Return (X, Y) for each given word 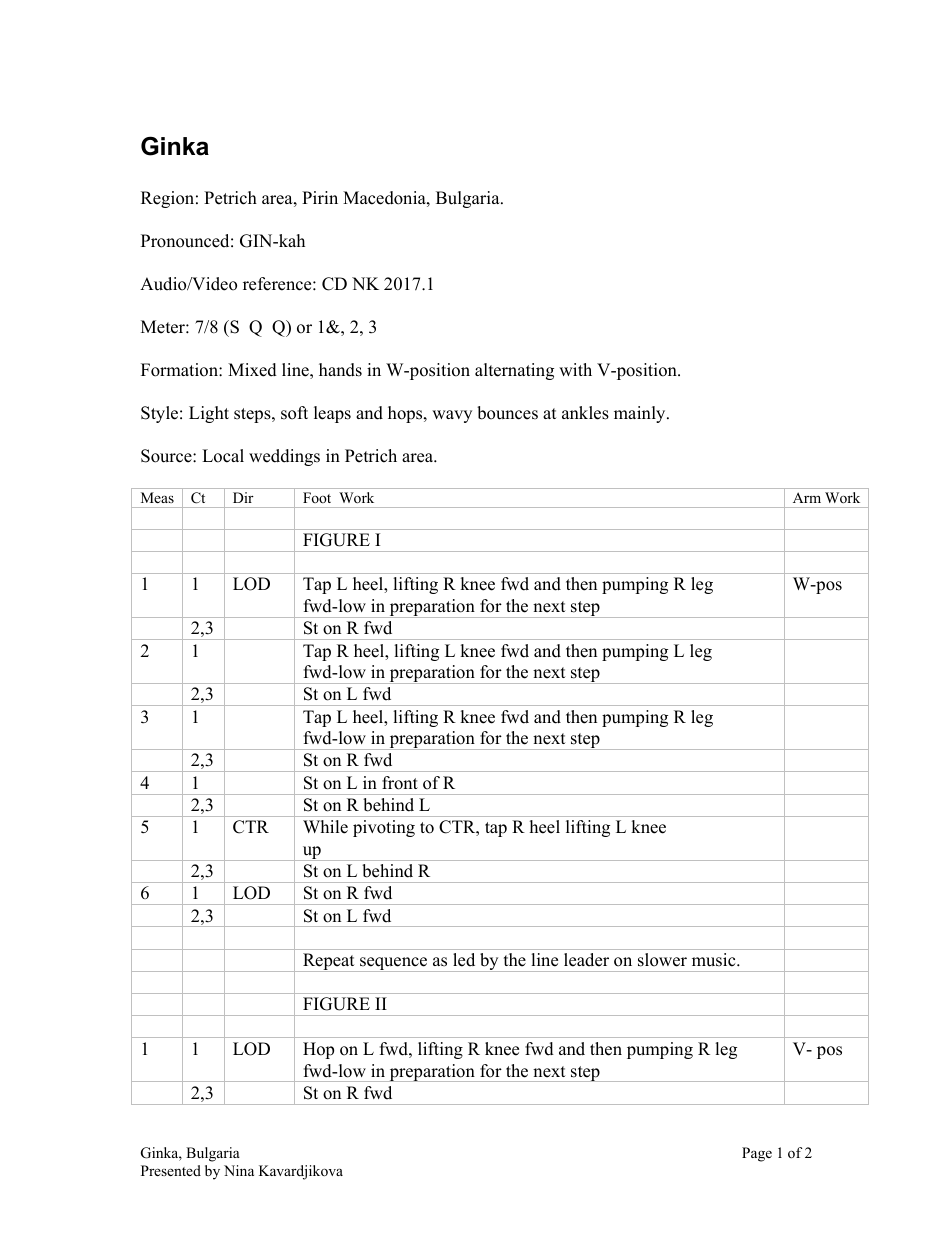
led (464, 960)
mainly (641, 414)
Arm (807, 498)
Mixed (252, 370)
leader (586, 960)
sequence (394, 964)
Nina (239, 1170)
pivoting (384, 828)
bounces (507, 413)
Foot (317, 497)
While (325, 827)
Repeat (329, 962)
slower (662, 960)
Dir (243, 497)
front (400, 783)
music (715, 960)
